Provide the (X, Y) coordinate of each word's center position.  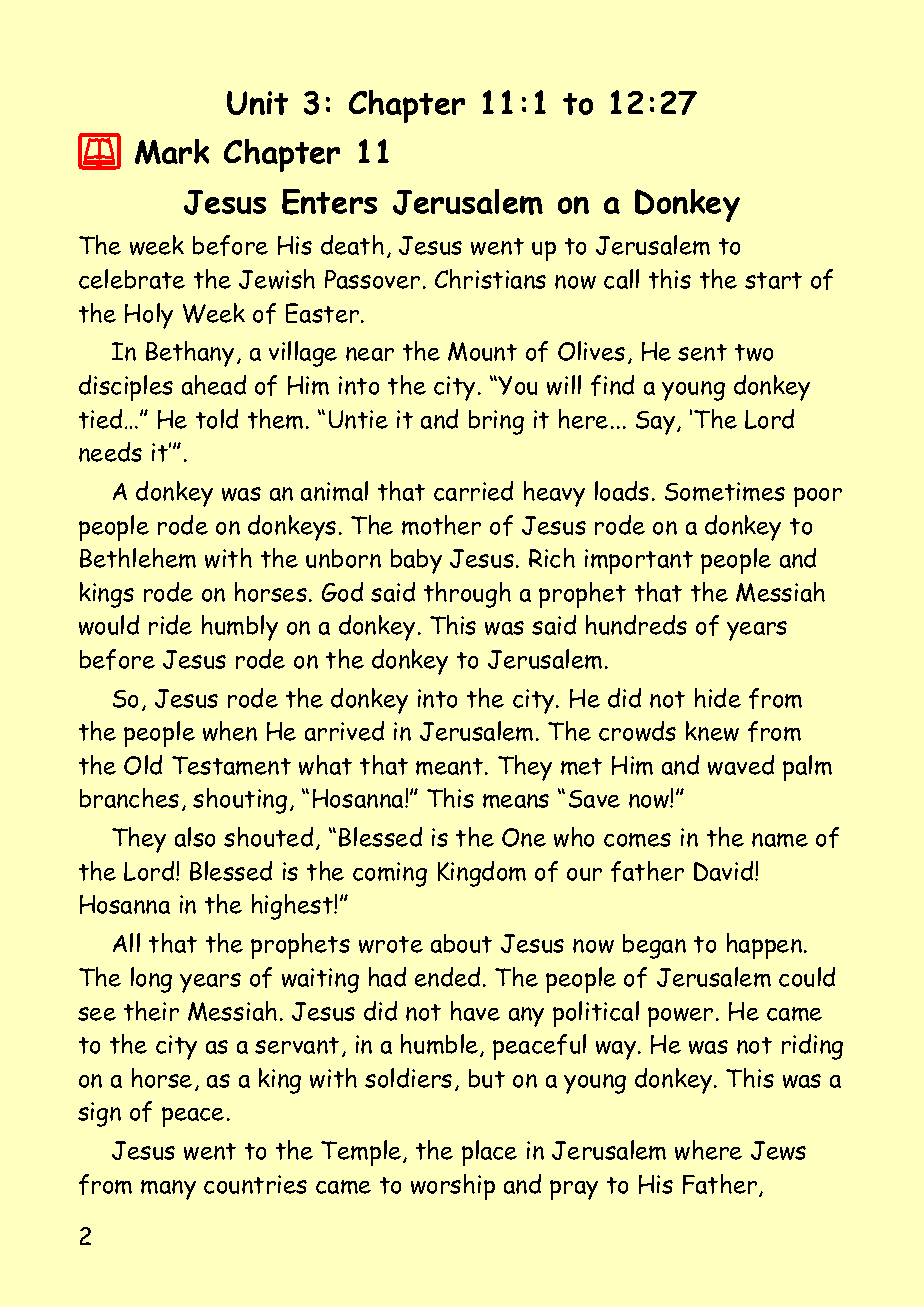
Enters (329, 202)
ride (170, 625)
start (773, 280)
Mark (172, 151)
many (168, 1190)
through (467, 595)
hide (718, 698)
